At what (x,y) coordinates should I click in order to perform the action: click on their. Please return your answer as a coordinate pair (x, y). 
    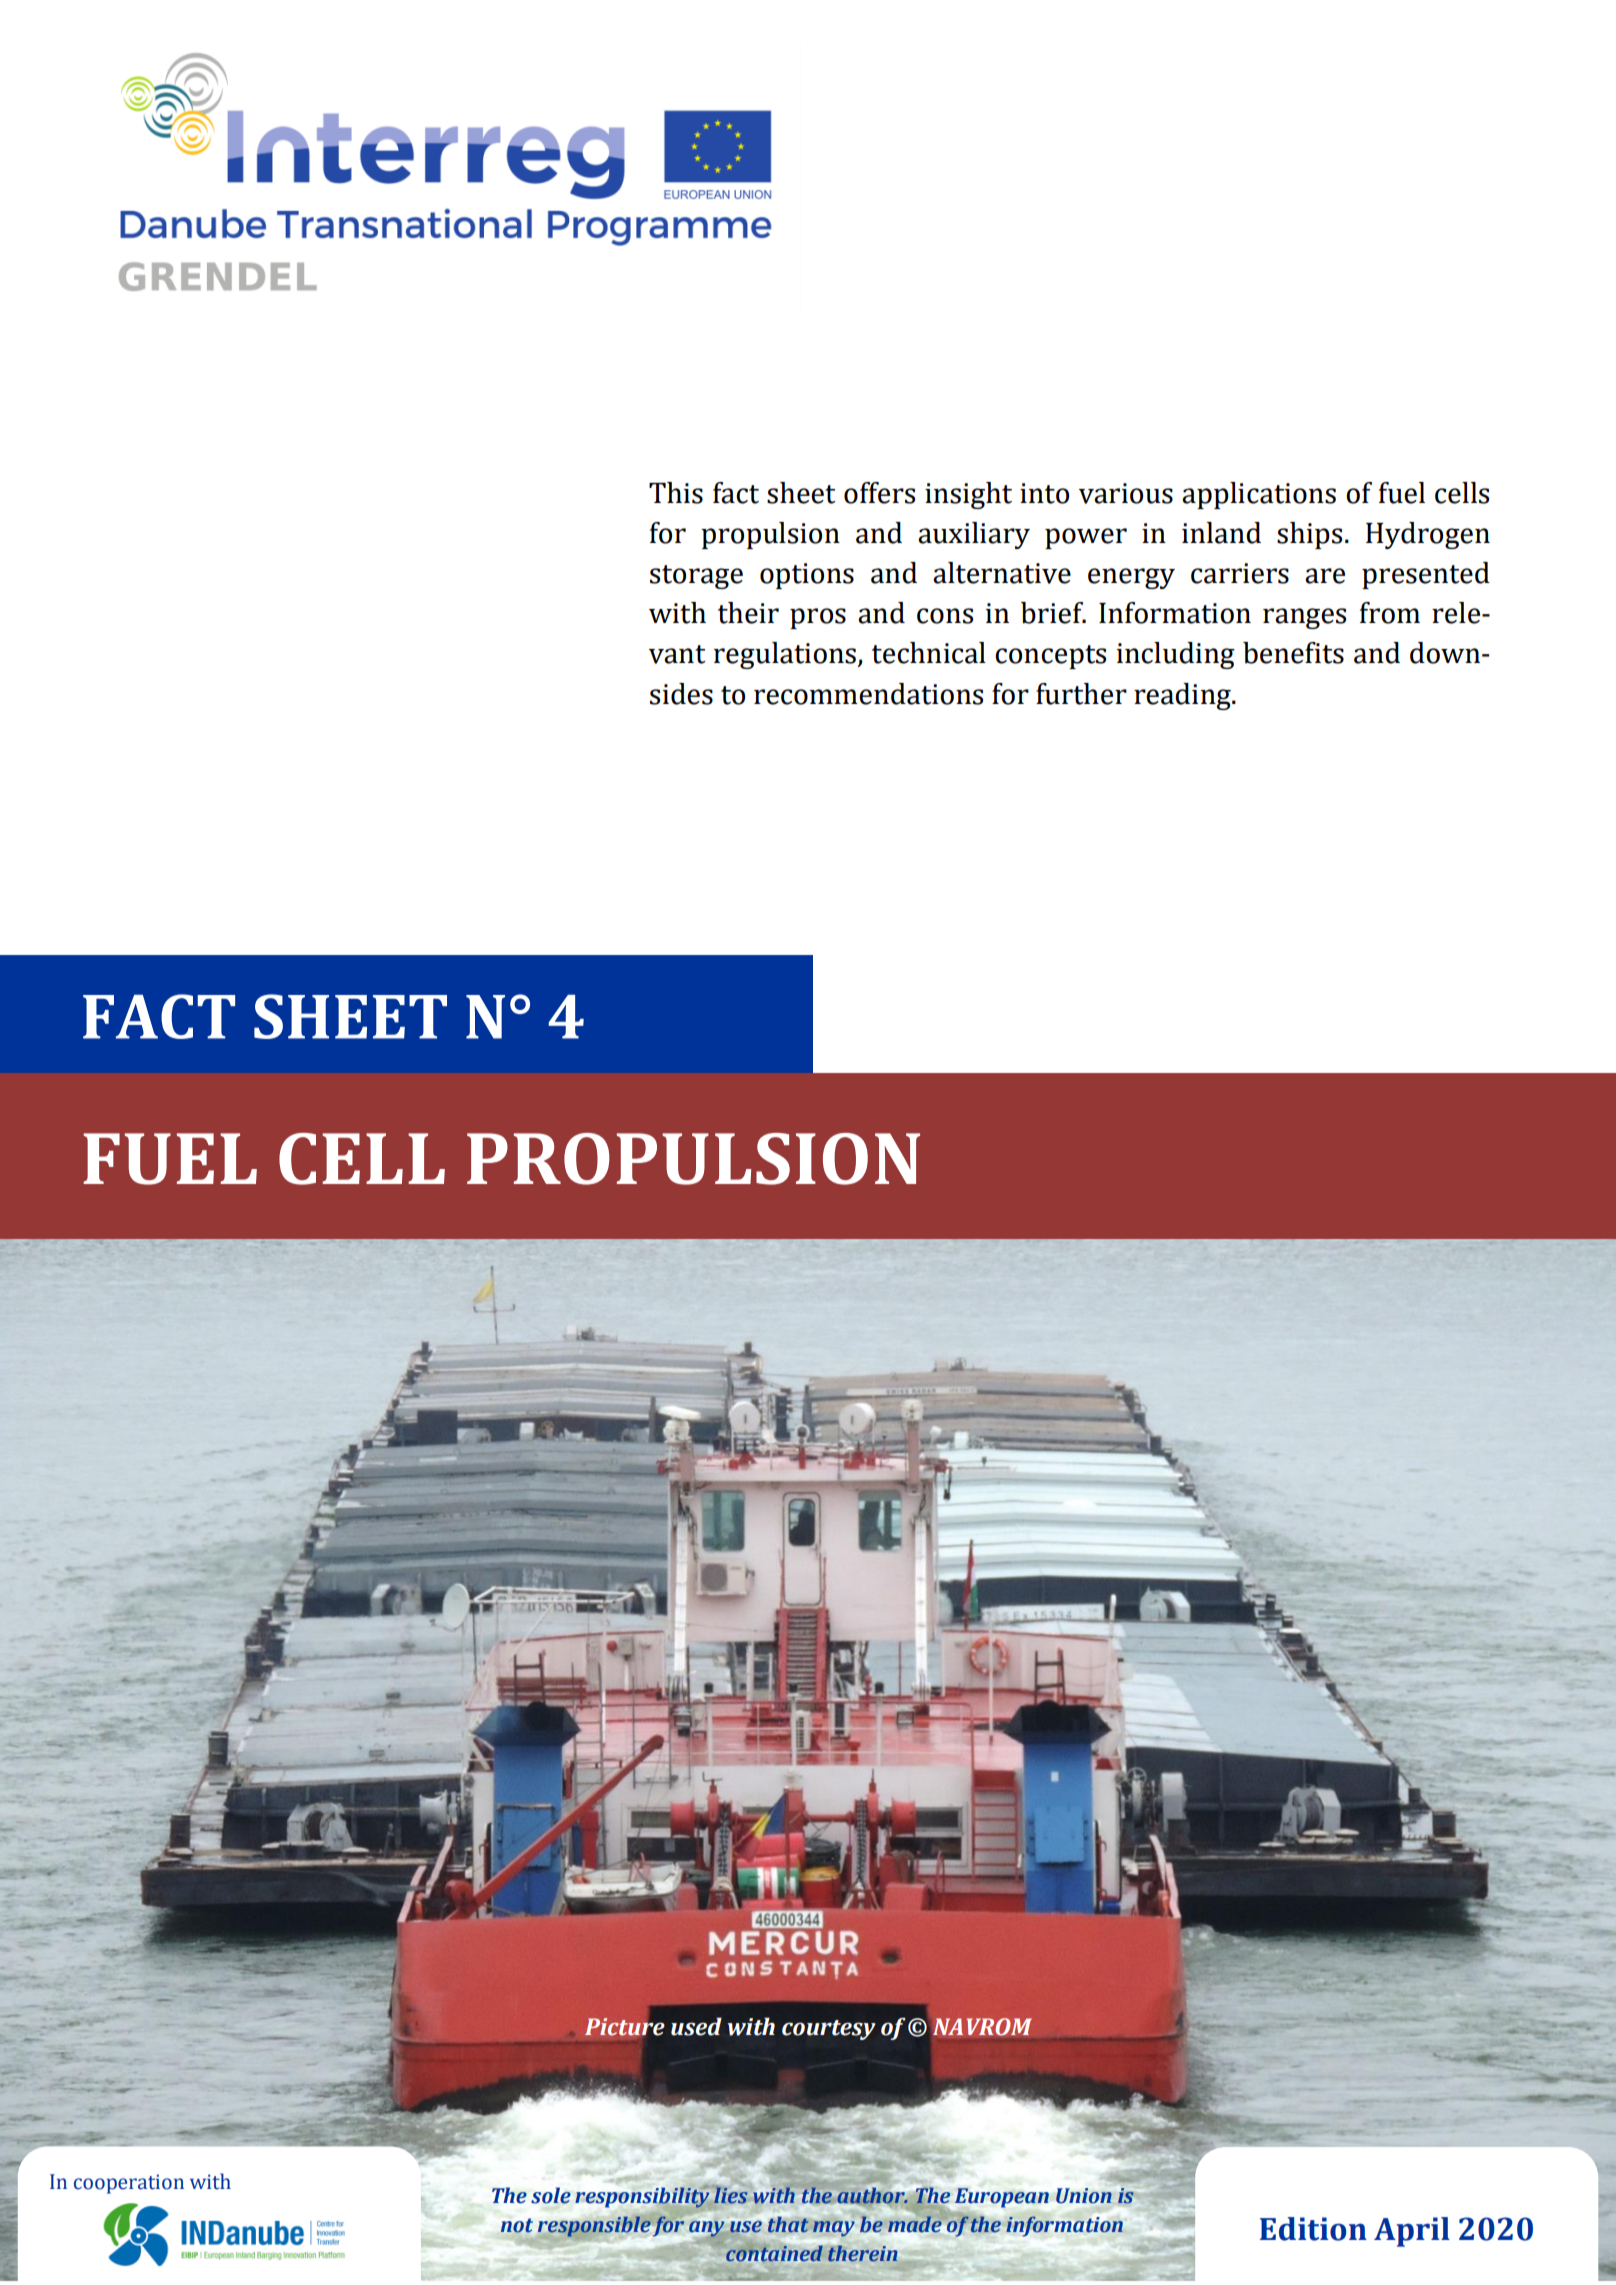
    Looking at the image, I should click on (748, 613).
